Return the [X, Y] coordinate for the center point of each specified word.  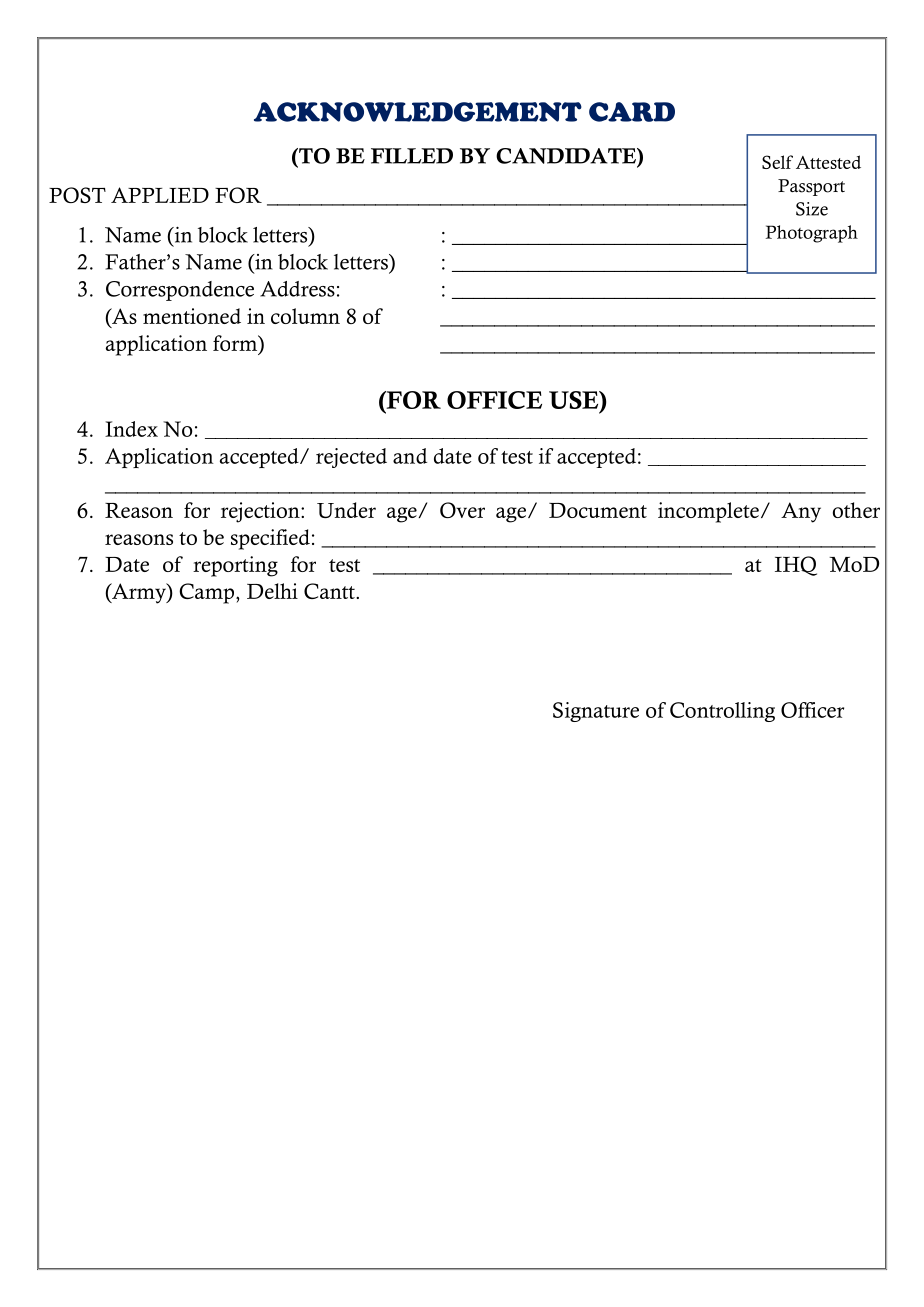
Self [777, 162]
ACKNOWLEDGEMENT [418, 112]
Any [801, 512]
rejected [351, 458]
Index [131, 429]
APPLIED [160, 195]
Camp [206, 593]
